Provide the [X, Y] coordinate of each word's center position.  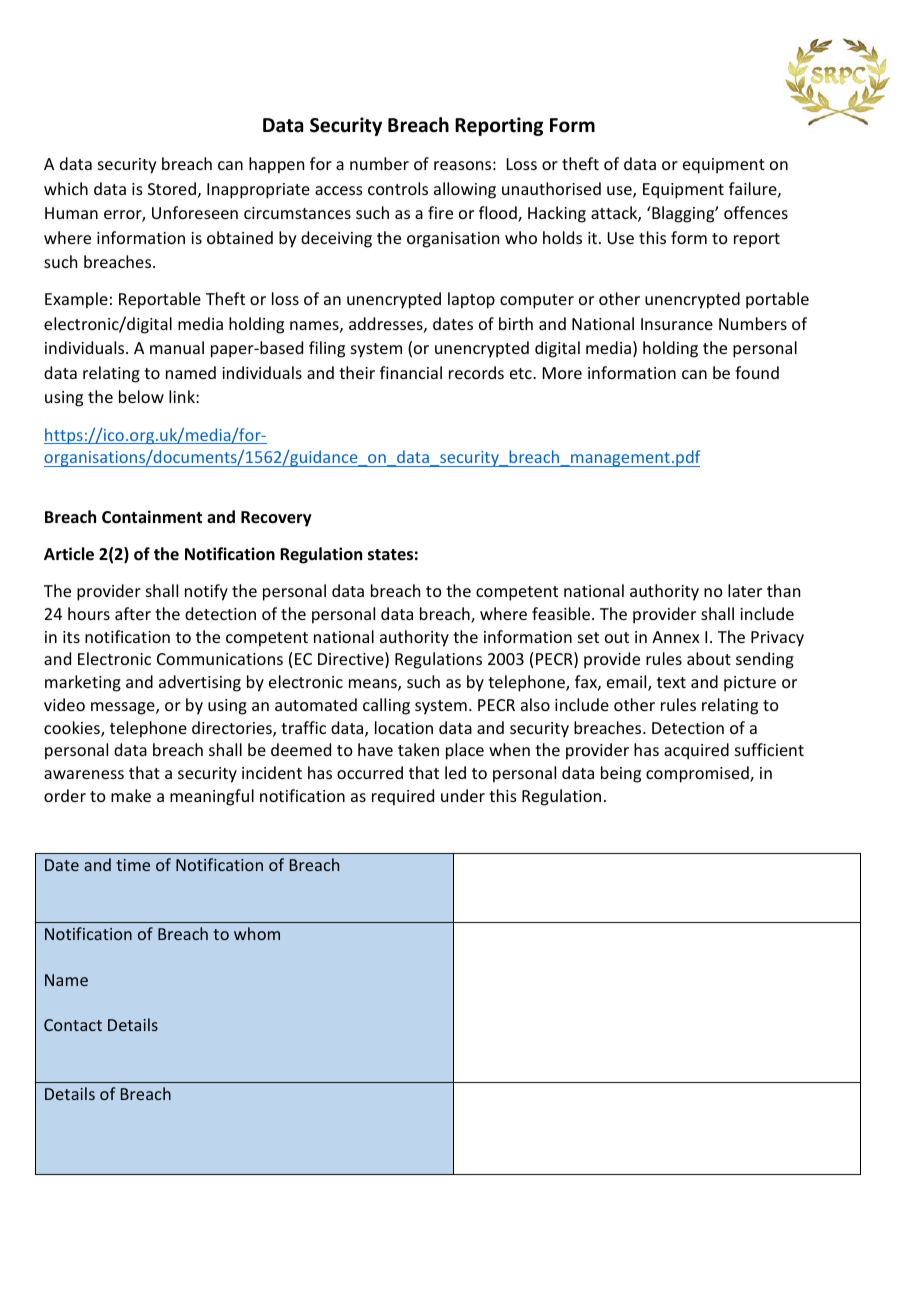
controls [398, 188]
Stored [172, 188]
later [745, 590]
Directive [352, 660]
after [133, 613]
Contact [73, 1025]
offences [756, 212]
